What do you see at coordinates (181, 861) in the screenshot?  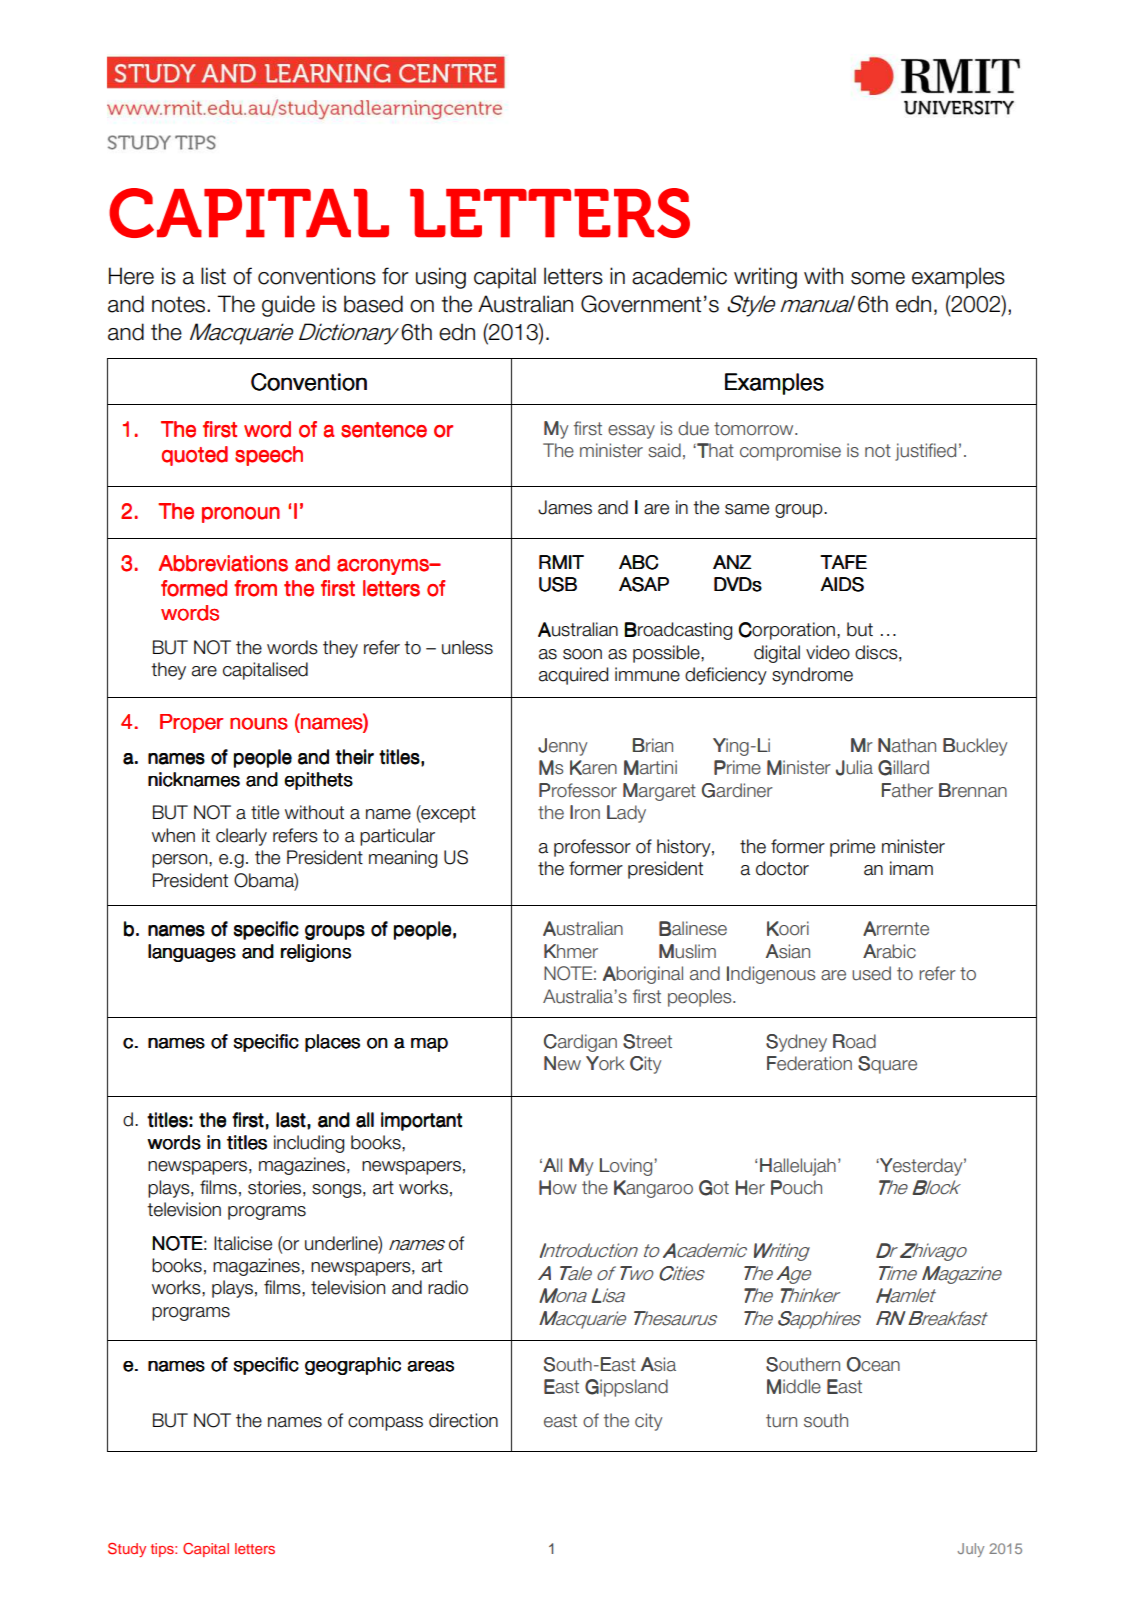 I see `person` at bounding box center [181, 861].
